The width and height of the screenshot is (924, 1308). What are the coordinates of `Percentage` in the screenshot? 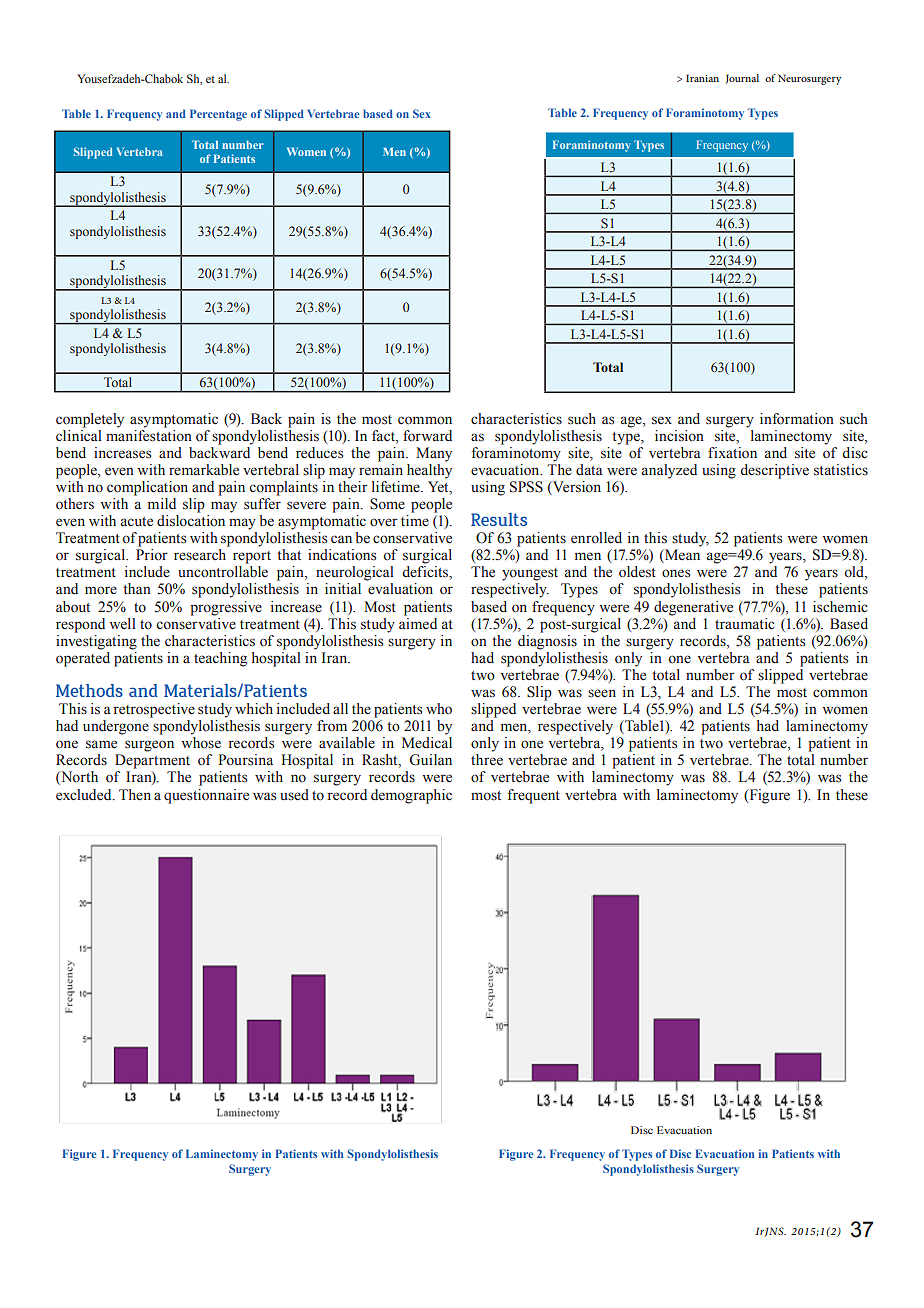 It's located at (218, 115).
